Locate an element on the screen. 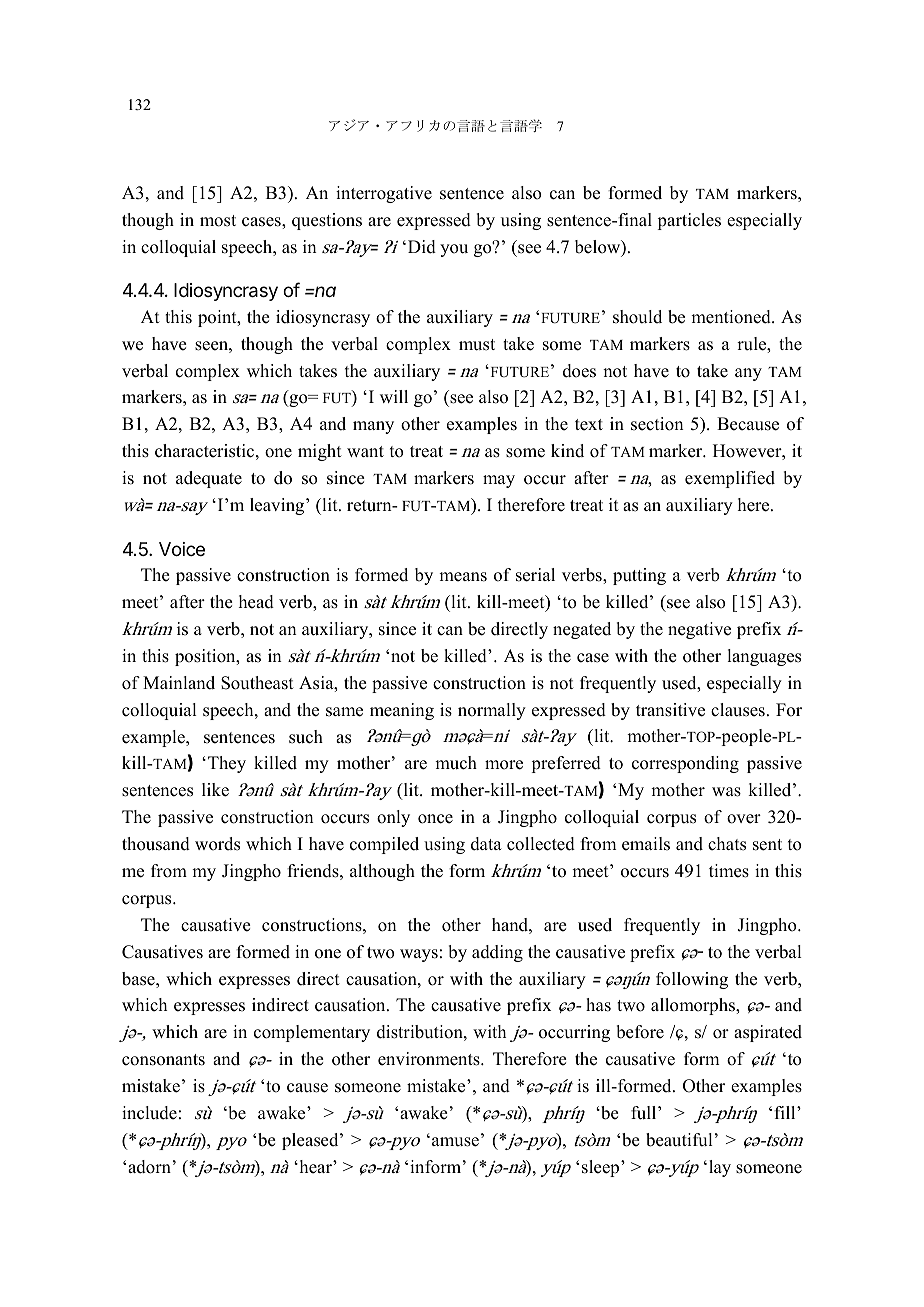  most is located at coordinates (218, 221).
